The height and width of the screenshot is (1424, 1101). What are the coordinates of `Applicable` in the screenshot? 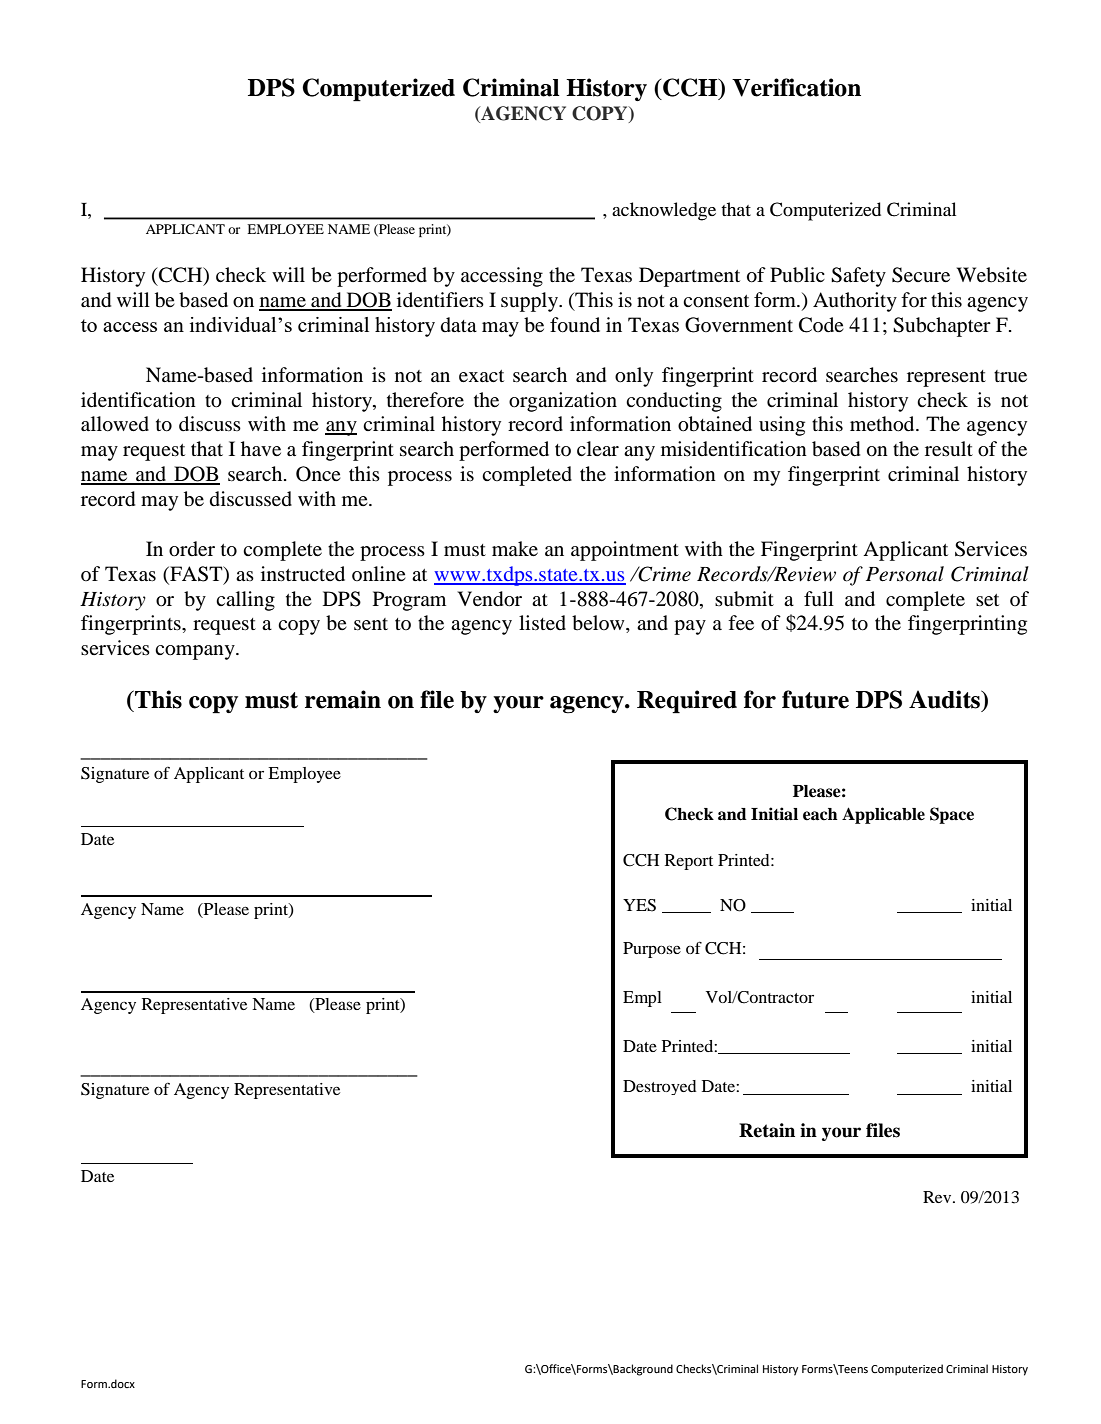 It's located at (883, 815).
